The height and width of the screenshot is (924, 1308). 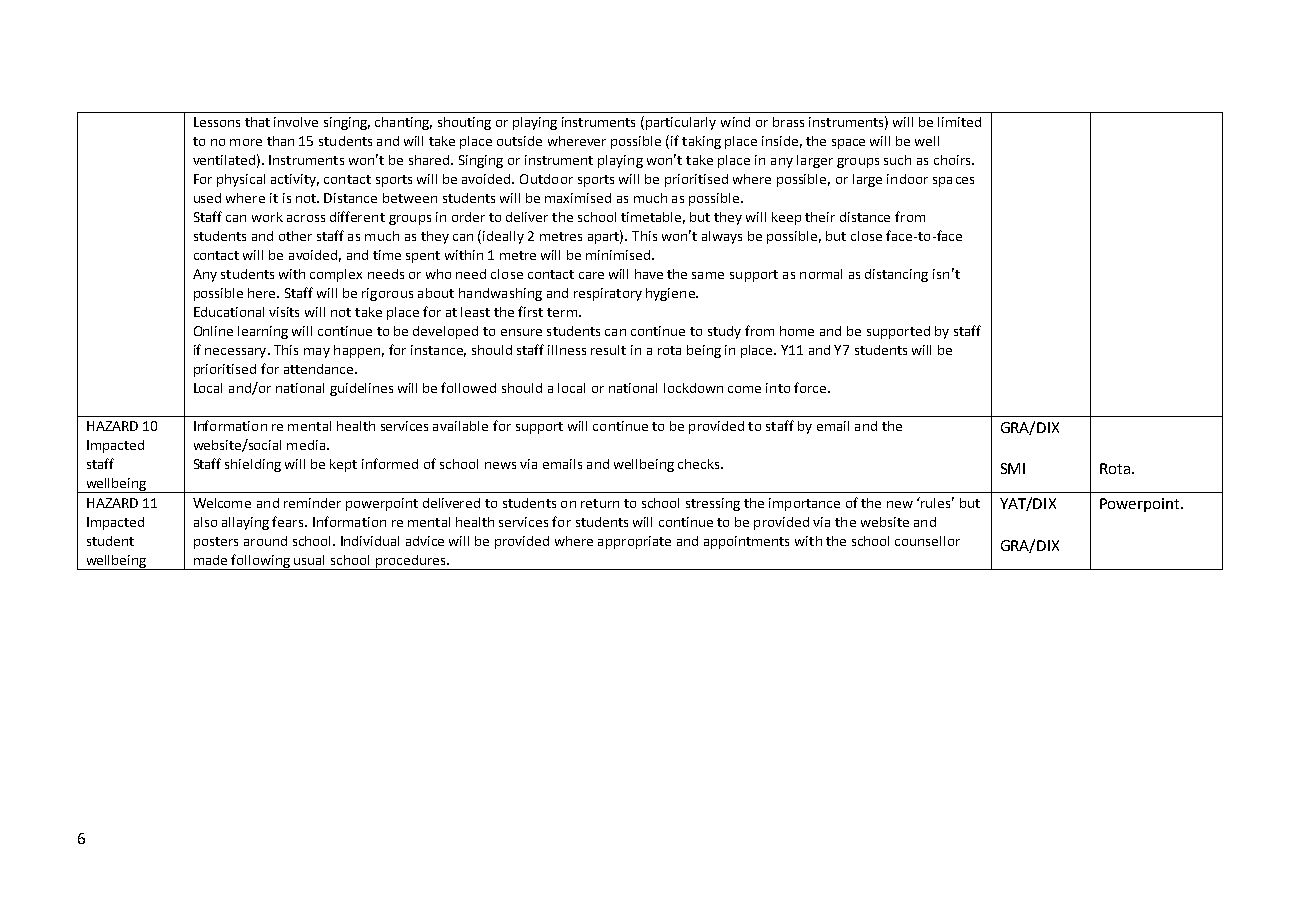 I want to click on may, so click(x=317, y=353).
